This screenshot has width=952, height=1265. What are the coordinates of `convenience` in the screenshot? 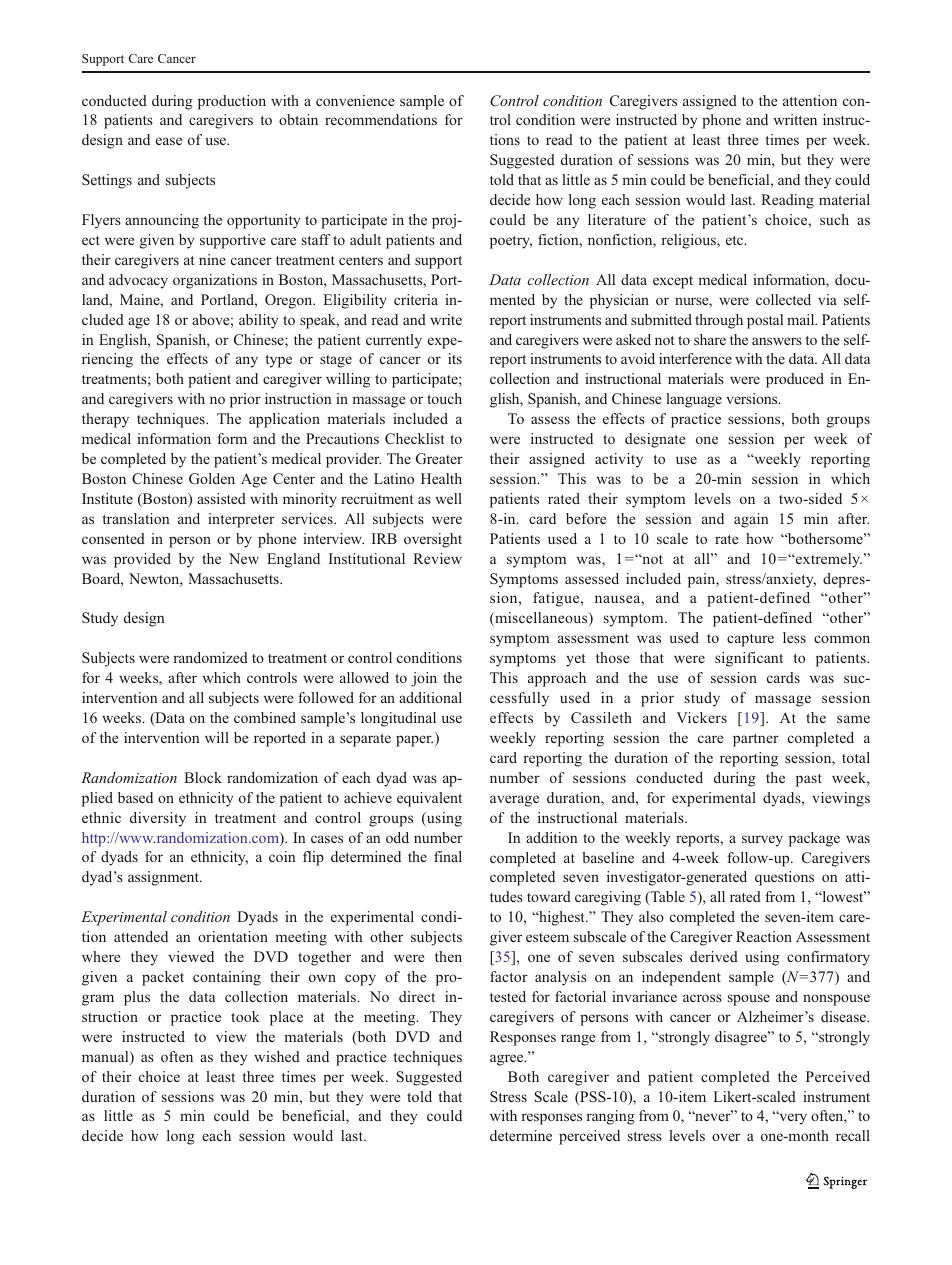 It's located at (355, 100).
